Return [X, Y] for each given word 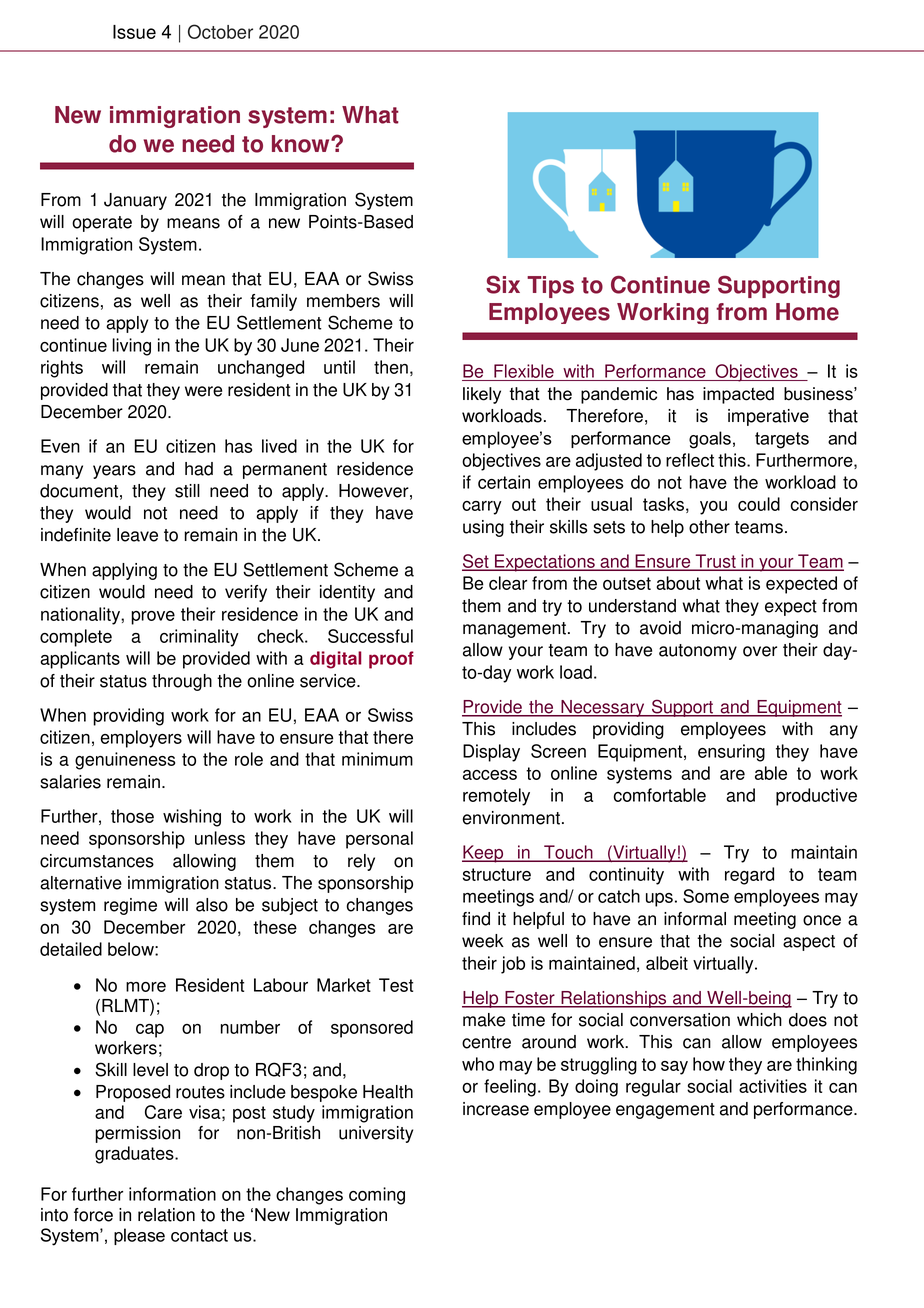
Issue [134, 32]
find [476, 919]
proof [391, 660]
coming [377, 1196]
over [760, 651]
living [131, 347]
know [302, 144]
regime [130, 906]
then [391, 367]
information [172, 1194]
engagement [665, 1111]
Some [706, 896]
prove [153, 618]
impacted [738, 395]
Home [807, 312]
